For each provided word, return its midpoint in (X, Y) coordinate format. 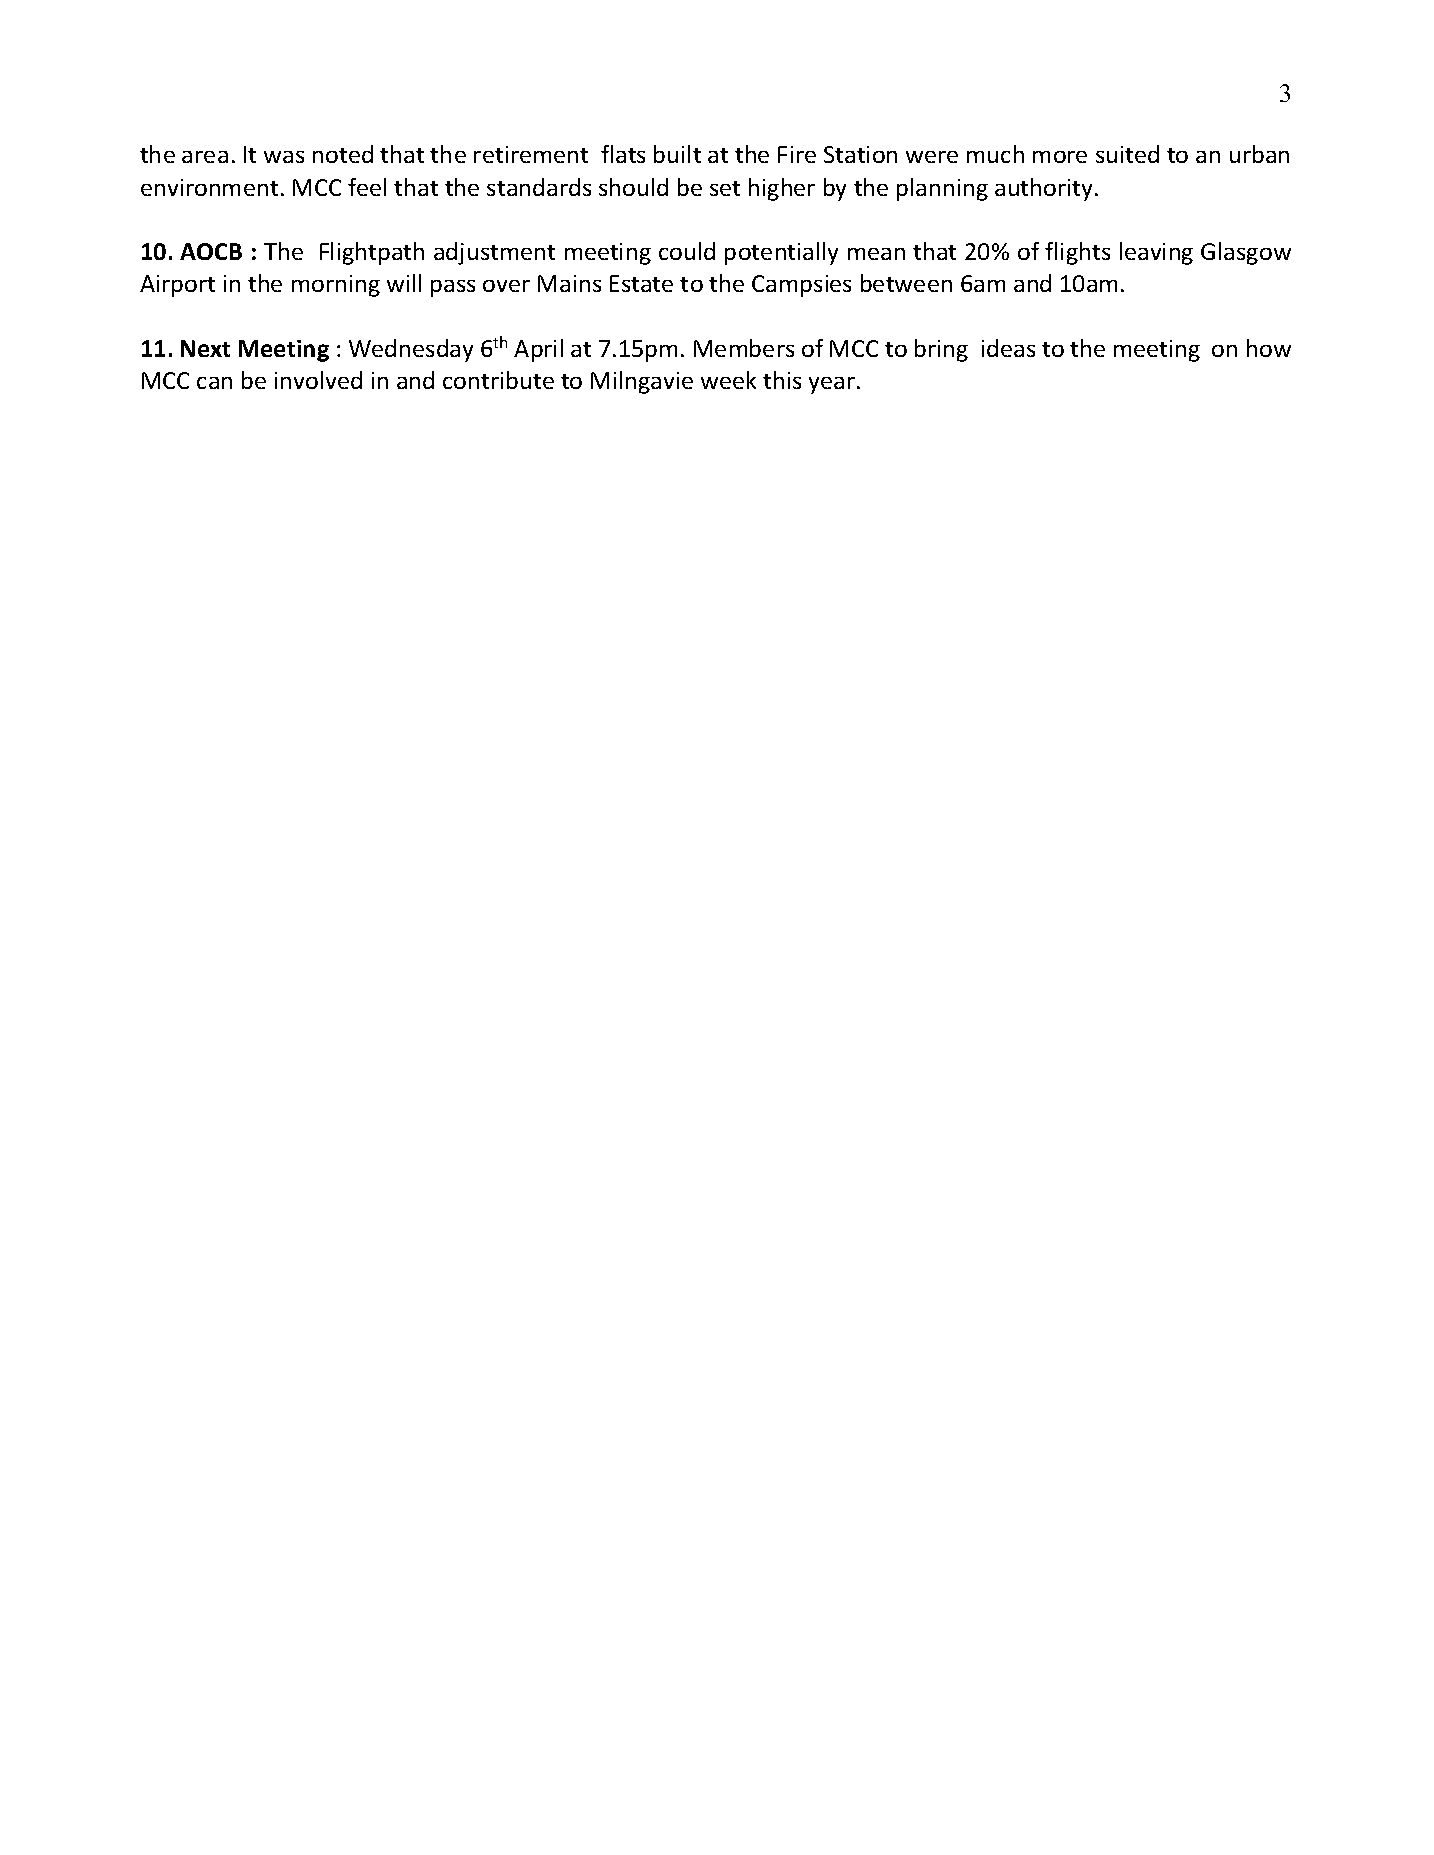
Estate (641, 283)
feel (367, 187)
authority (1045, 189)
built (677, 154)
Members (744, 348)
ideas (1008, 348)
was (284, 157)
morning (336, 286)
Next (205, 348)
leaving (1156, 253)
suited (1127, 154)
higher (782, 189)
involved (318, 380)
